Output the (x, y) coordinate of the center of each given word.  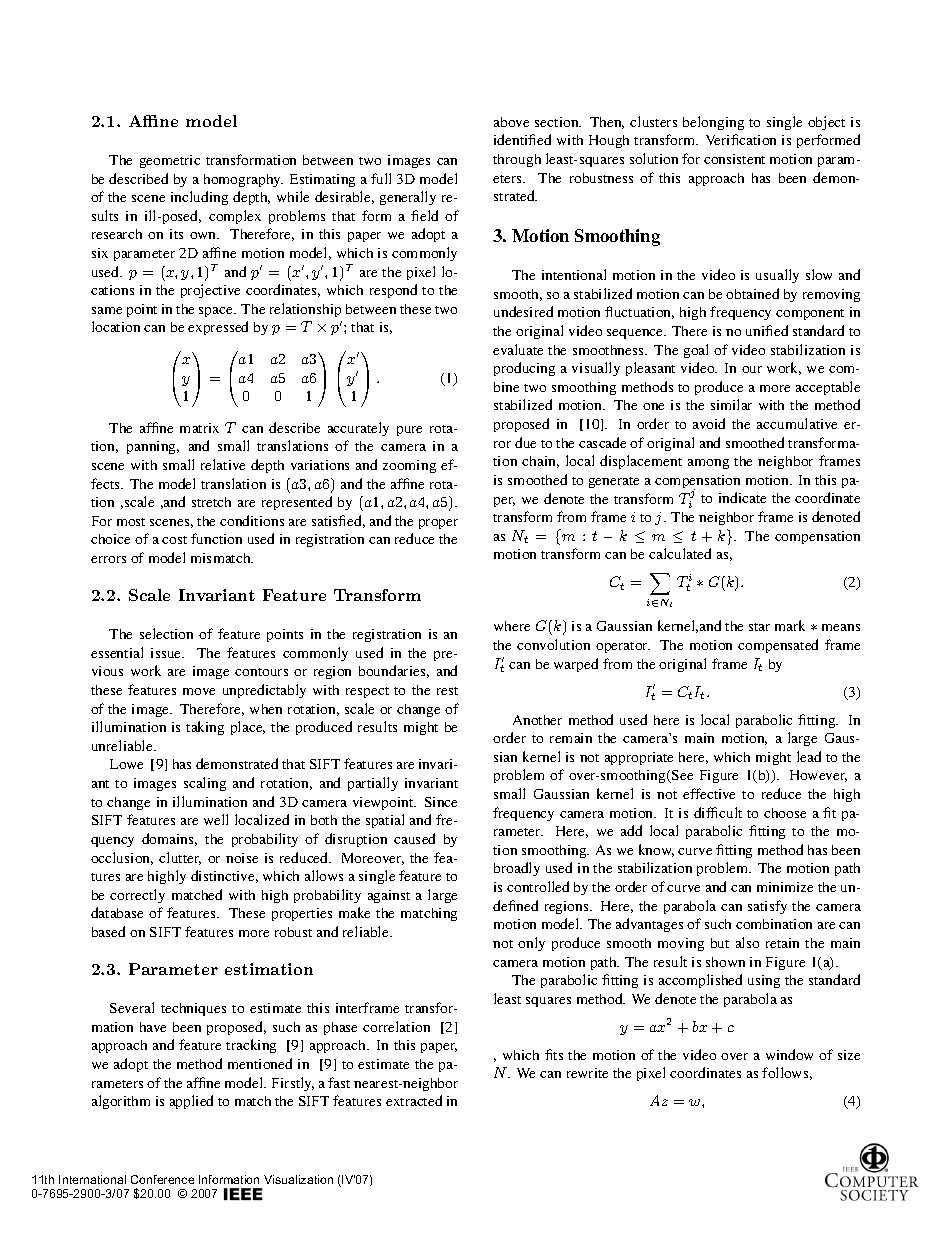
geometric (170, 161)
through (517, 160)
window (789, 1054)
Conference (162, 1179)
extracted (414, 1100)
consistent (734, 159)
